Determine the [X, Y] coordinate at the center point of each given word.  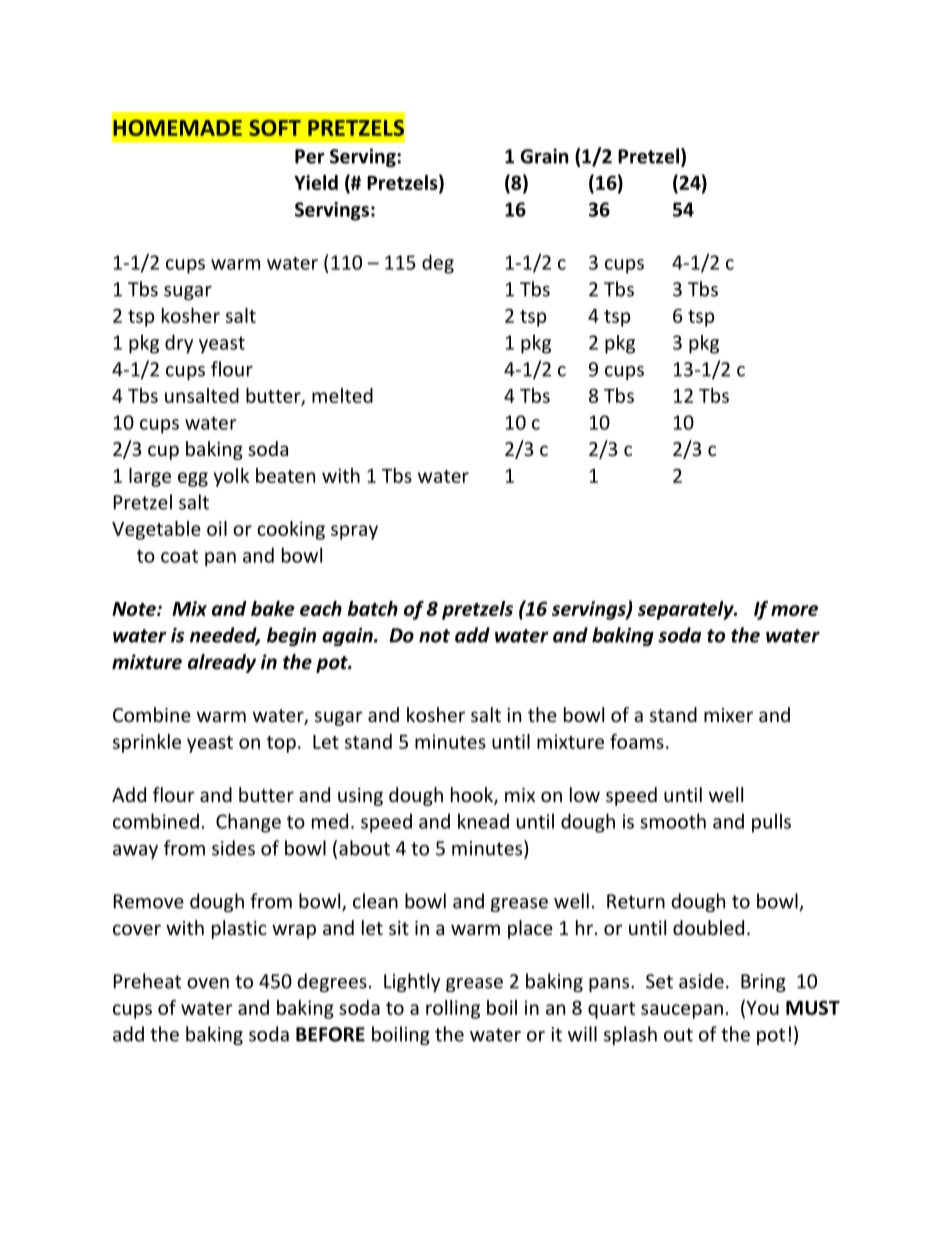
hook [473, 796]
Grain [544, 156]
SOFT [275, 128]
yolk [231, 477]
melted [342, 395]
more [794, 610]
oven [208, 983]
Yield [316, 182]
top [281, 744]
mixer [728, 715]
